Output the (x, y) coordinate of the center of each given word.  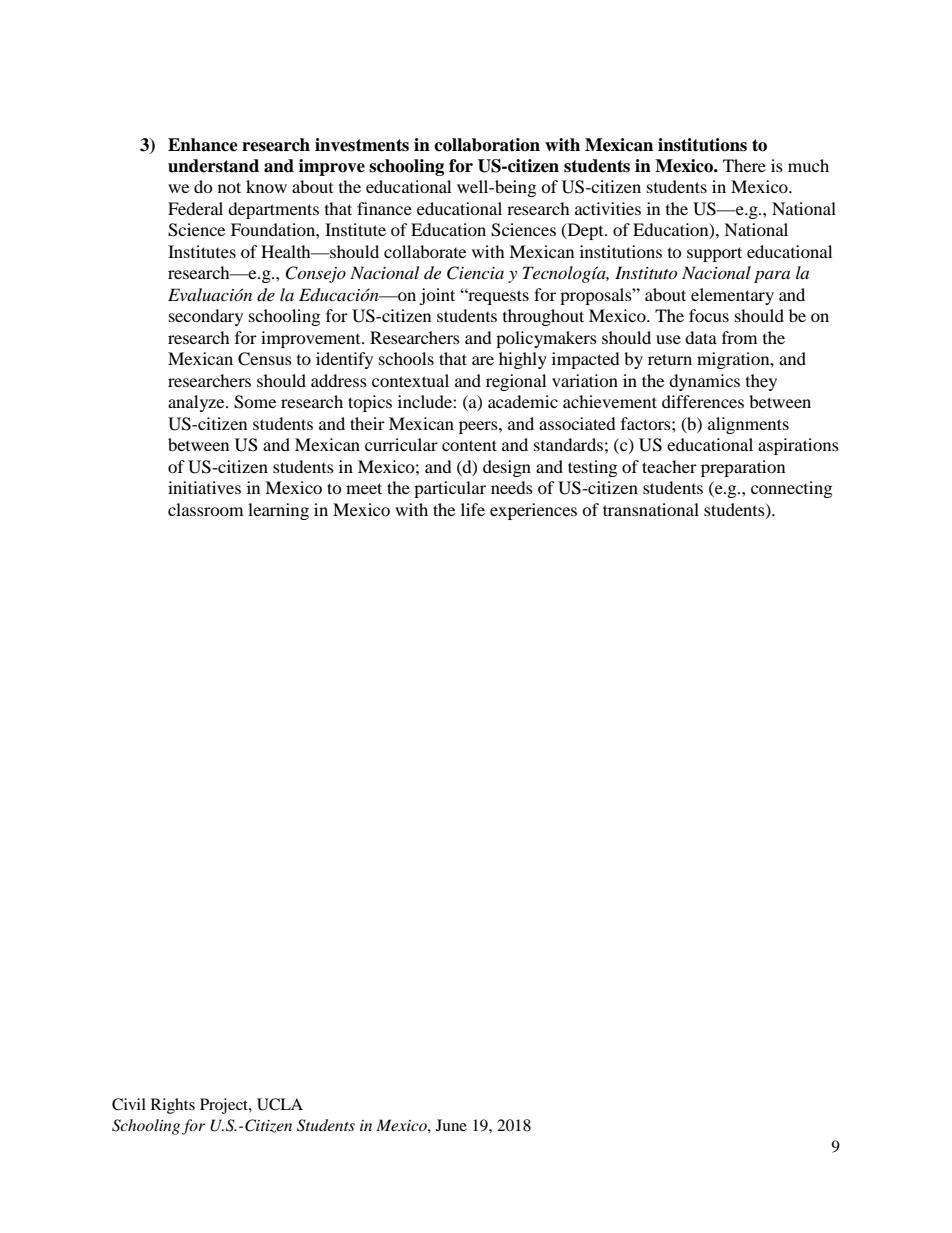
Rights (173, 1106)
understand (213, 166)
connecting (791, 489)
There (744, 165)
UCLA (280, 1104)
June (451, 1125)
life (473, 509)
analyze (197, 403)
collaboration (487, 145)
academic (523, 401)
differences (703, 401)
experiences (533, 511)
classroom (205, 509)
